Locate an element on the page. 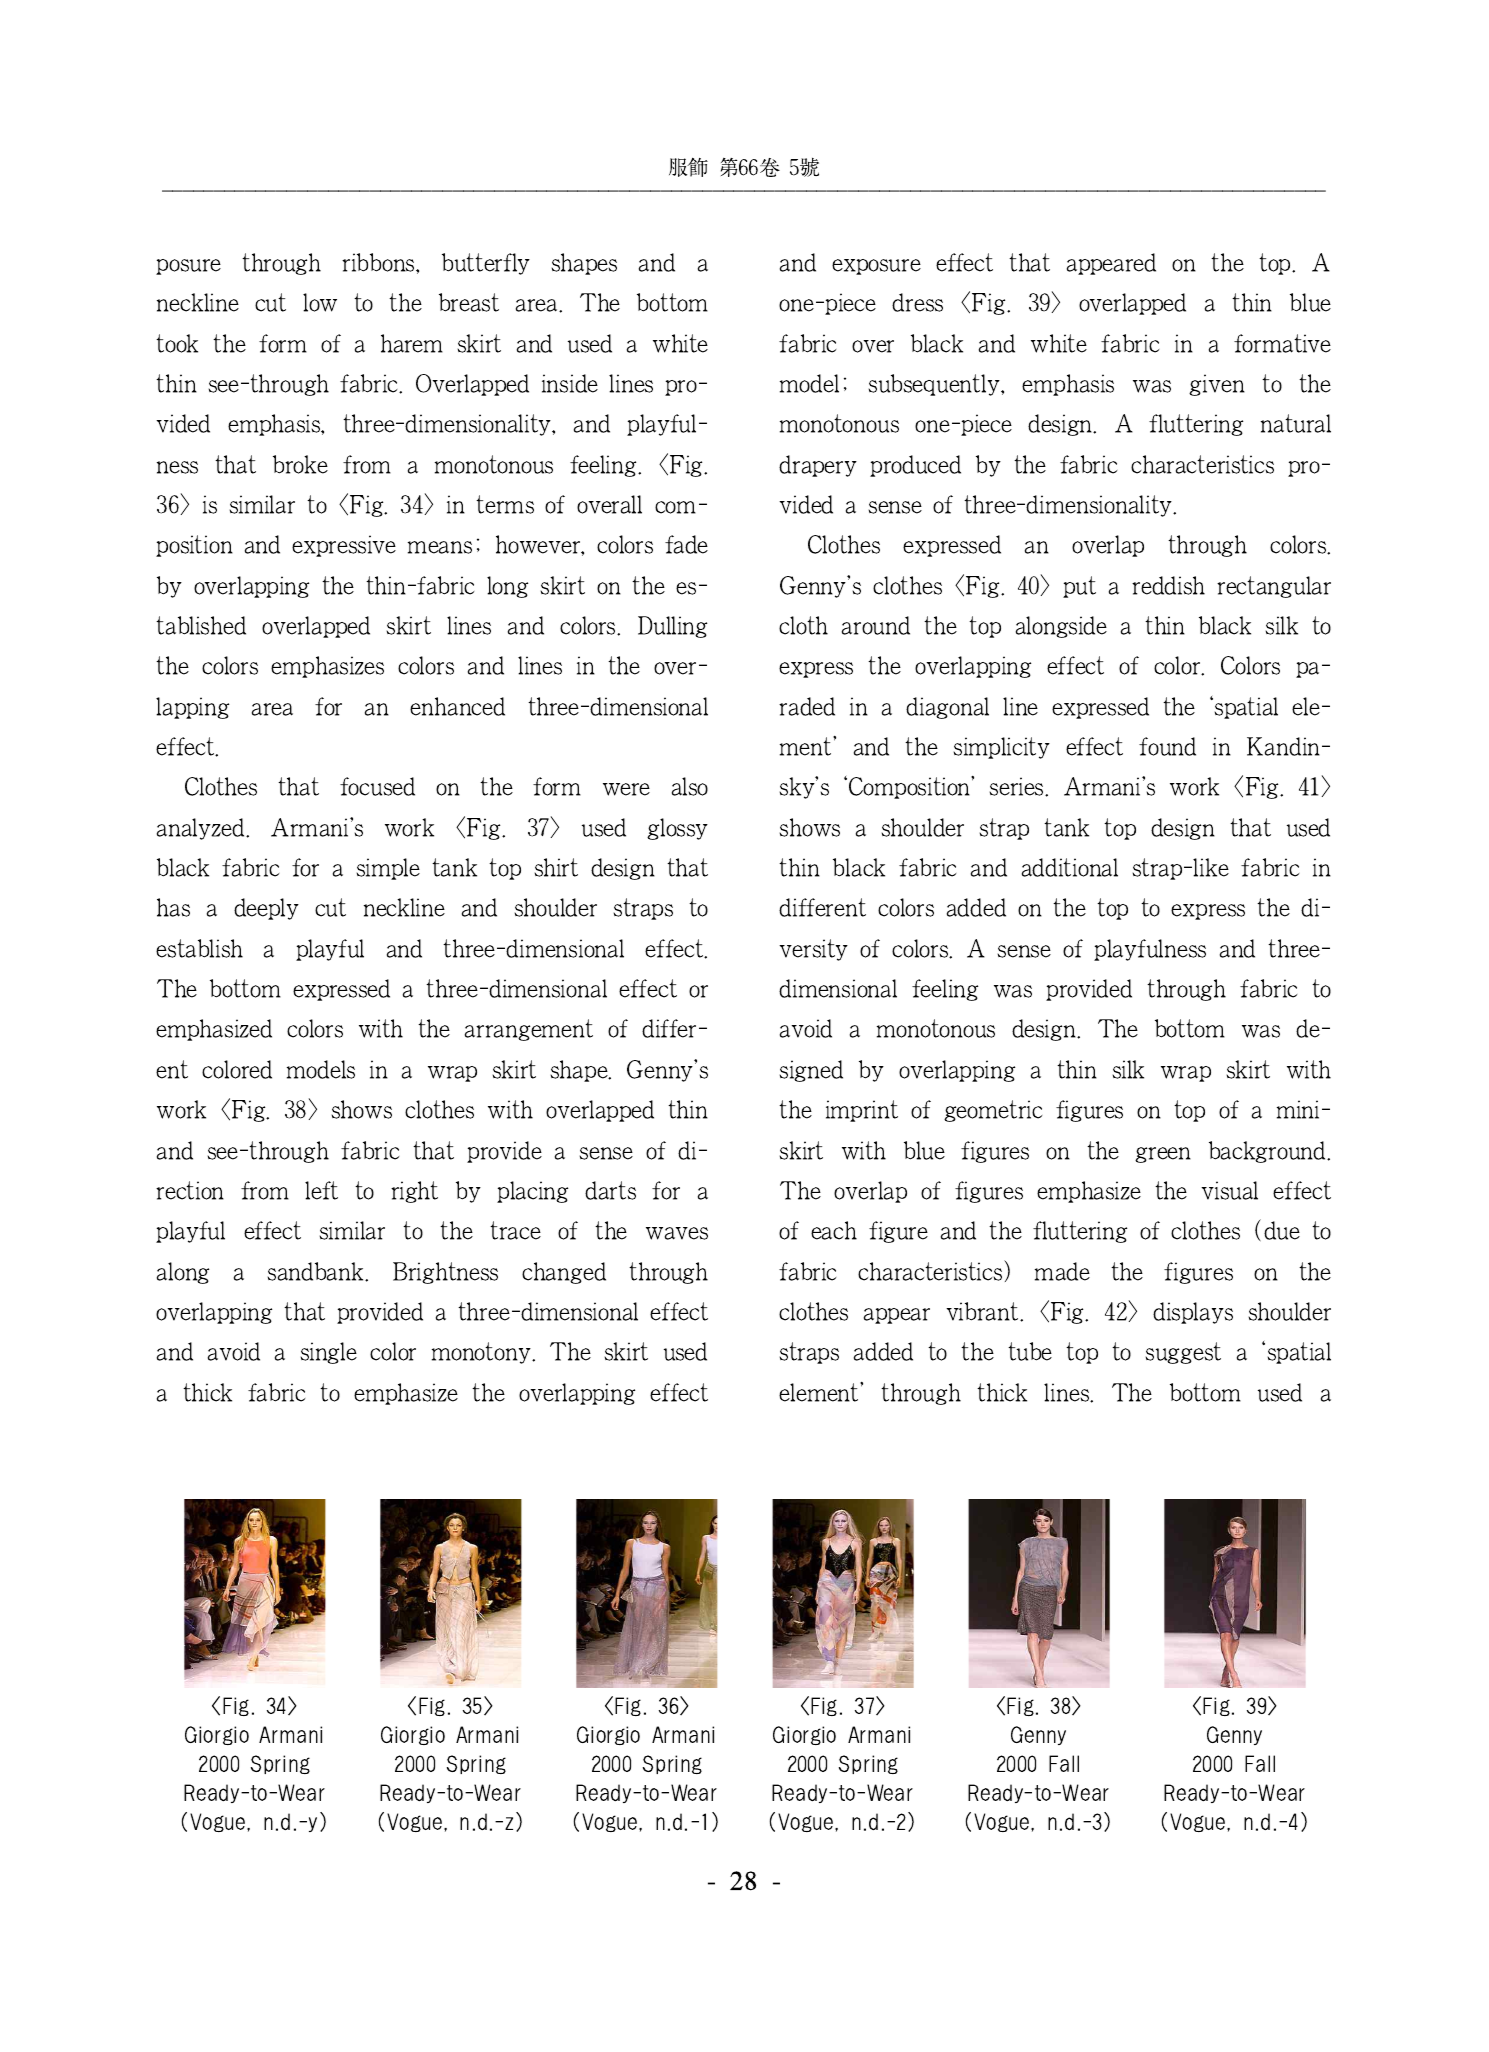 Image resolution: width=1489 pixels, height=2052 pixels. analyzed is located at coordinates (203, 829).
